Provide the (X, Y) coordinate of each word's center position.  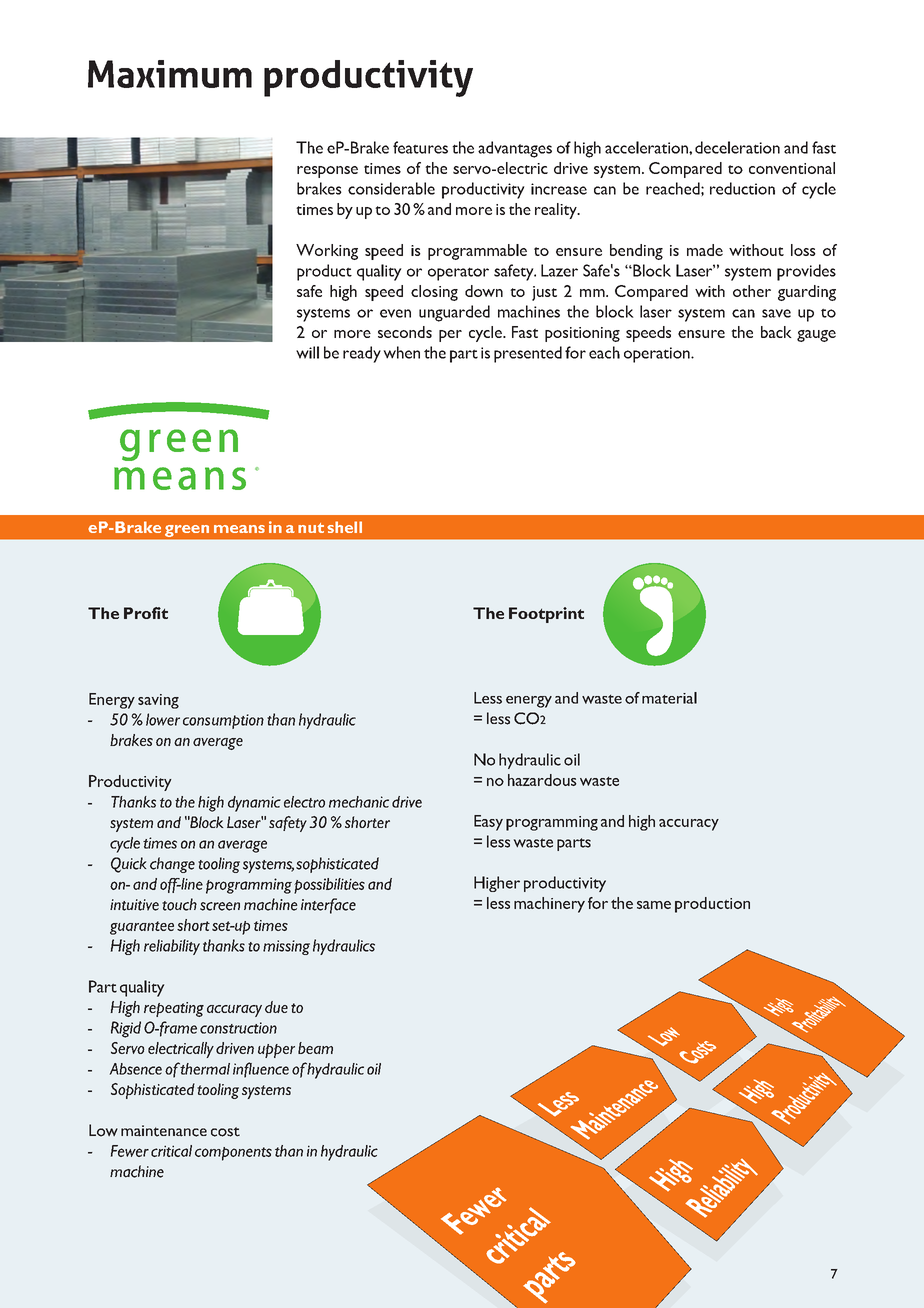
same (654, 905)
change (172, 865)
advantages (515, 149)
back (776, 332)
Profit (146, 613)
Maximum (170, 74)
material (669, 698)
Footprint (546, 615)
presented (528, 354)
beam (315, 1048)
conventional (792, 168)
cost (225, 1132)
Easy (488, 823)
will (307, 352)
